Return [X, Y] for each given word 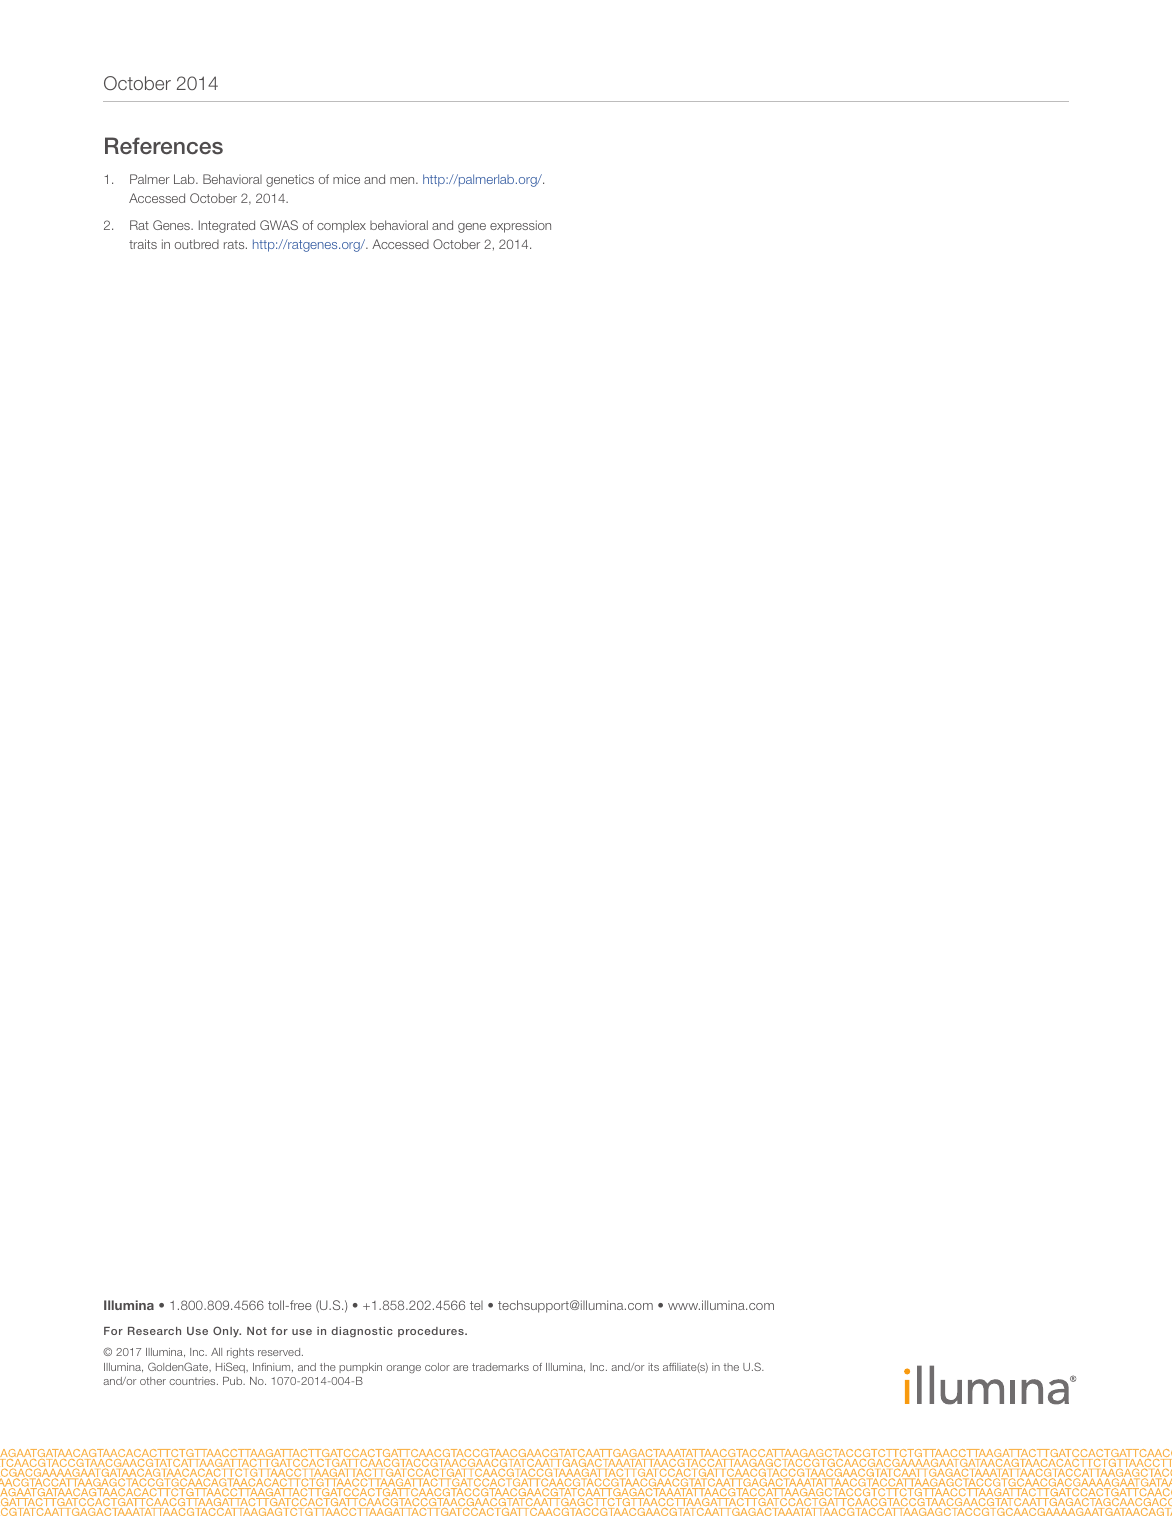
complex [341, 226]
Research [154, 1331]
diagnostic [362, 1332]
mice [346, 179]
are [460, 1368]
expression [520, 226]
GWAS [279, 225]
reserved [280, 1352]
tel [476, 1305]
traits [143, 244]
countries [193, 1381]
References [164, 146]
